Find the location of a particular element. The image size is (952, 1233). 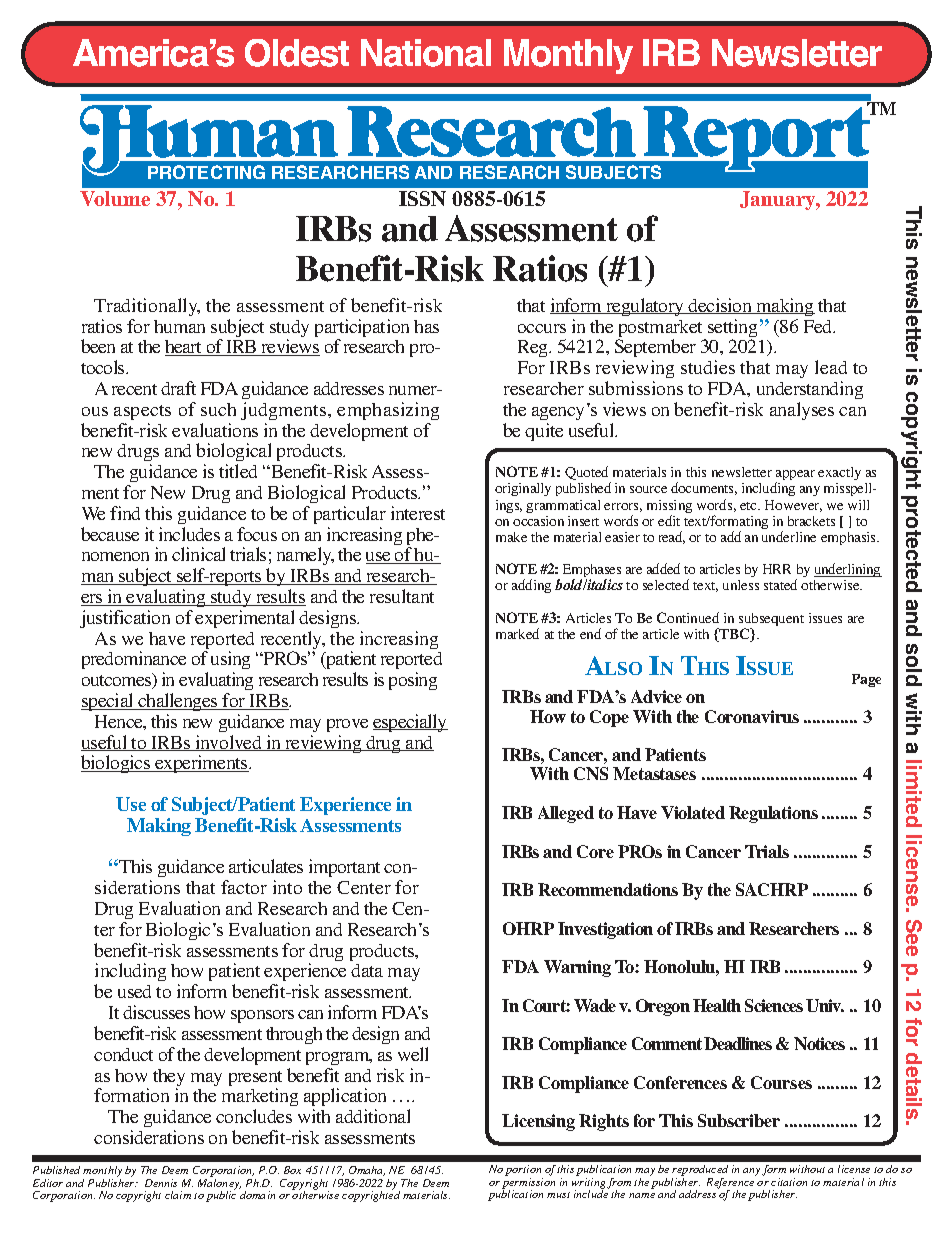

decision is located at coordinates (721, 306).
